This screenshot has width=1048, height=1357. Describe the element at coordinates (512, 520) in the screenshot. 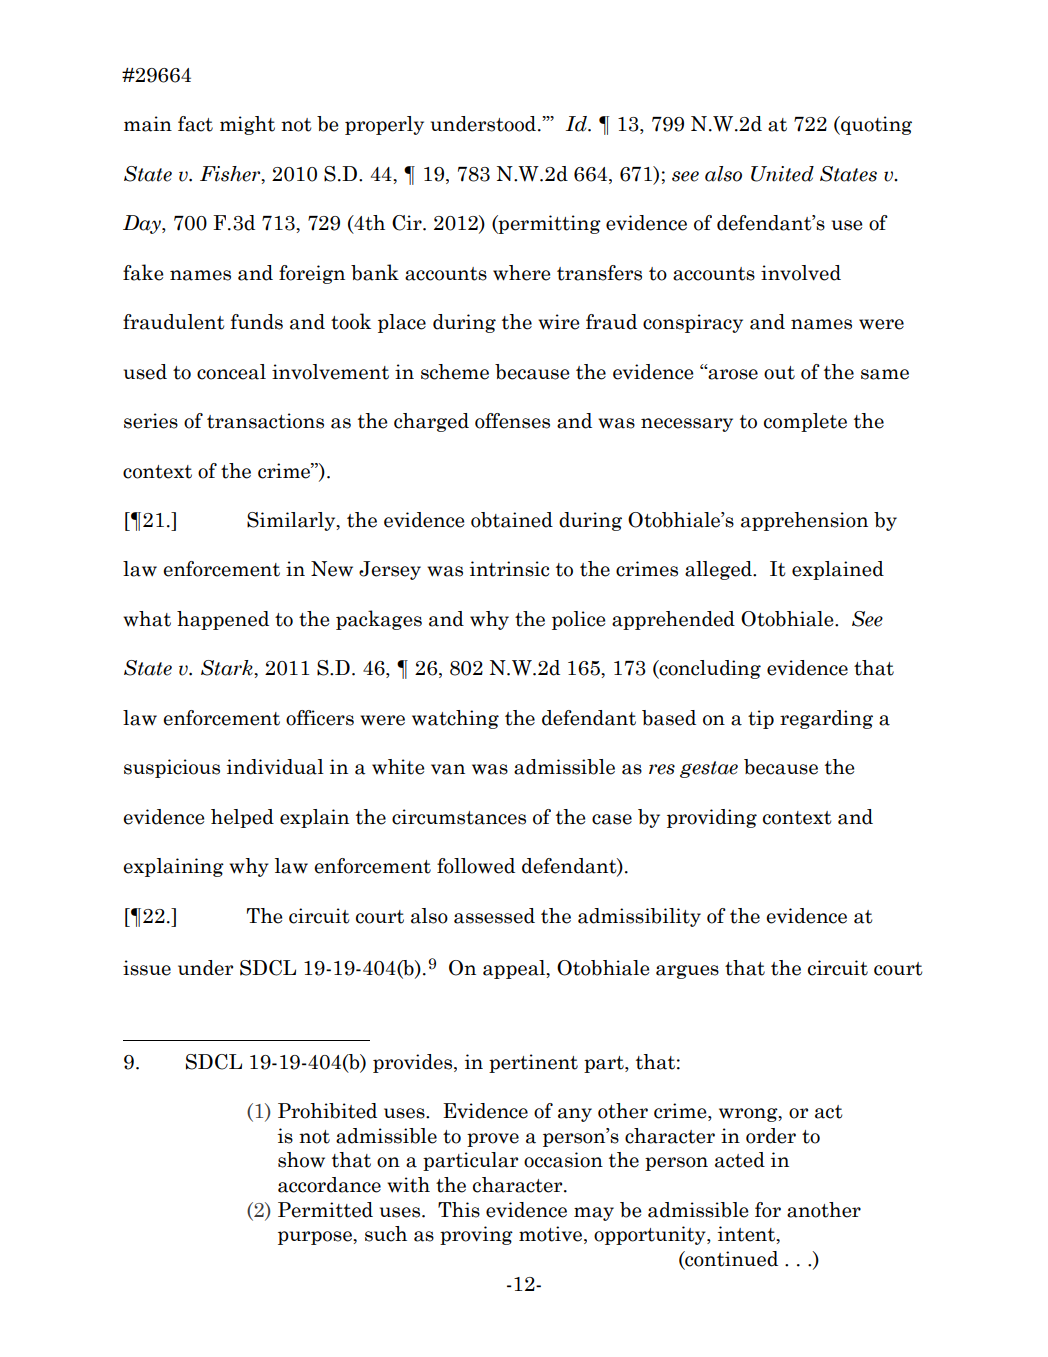

I see `obtained` at that location.
